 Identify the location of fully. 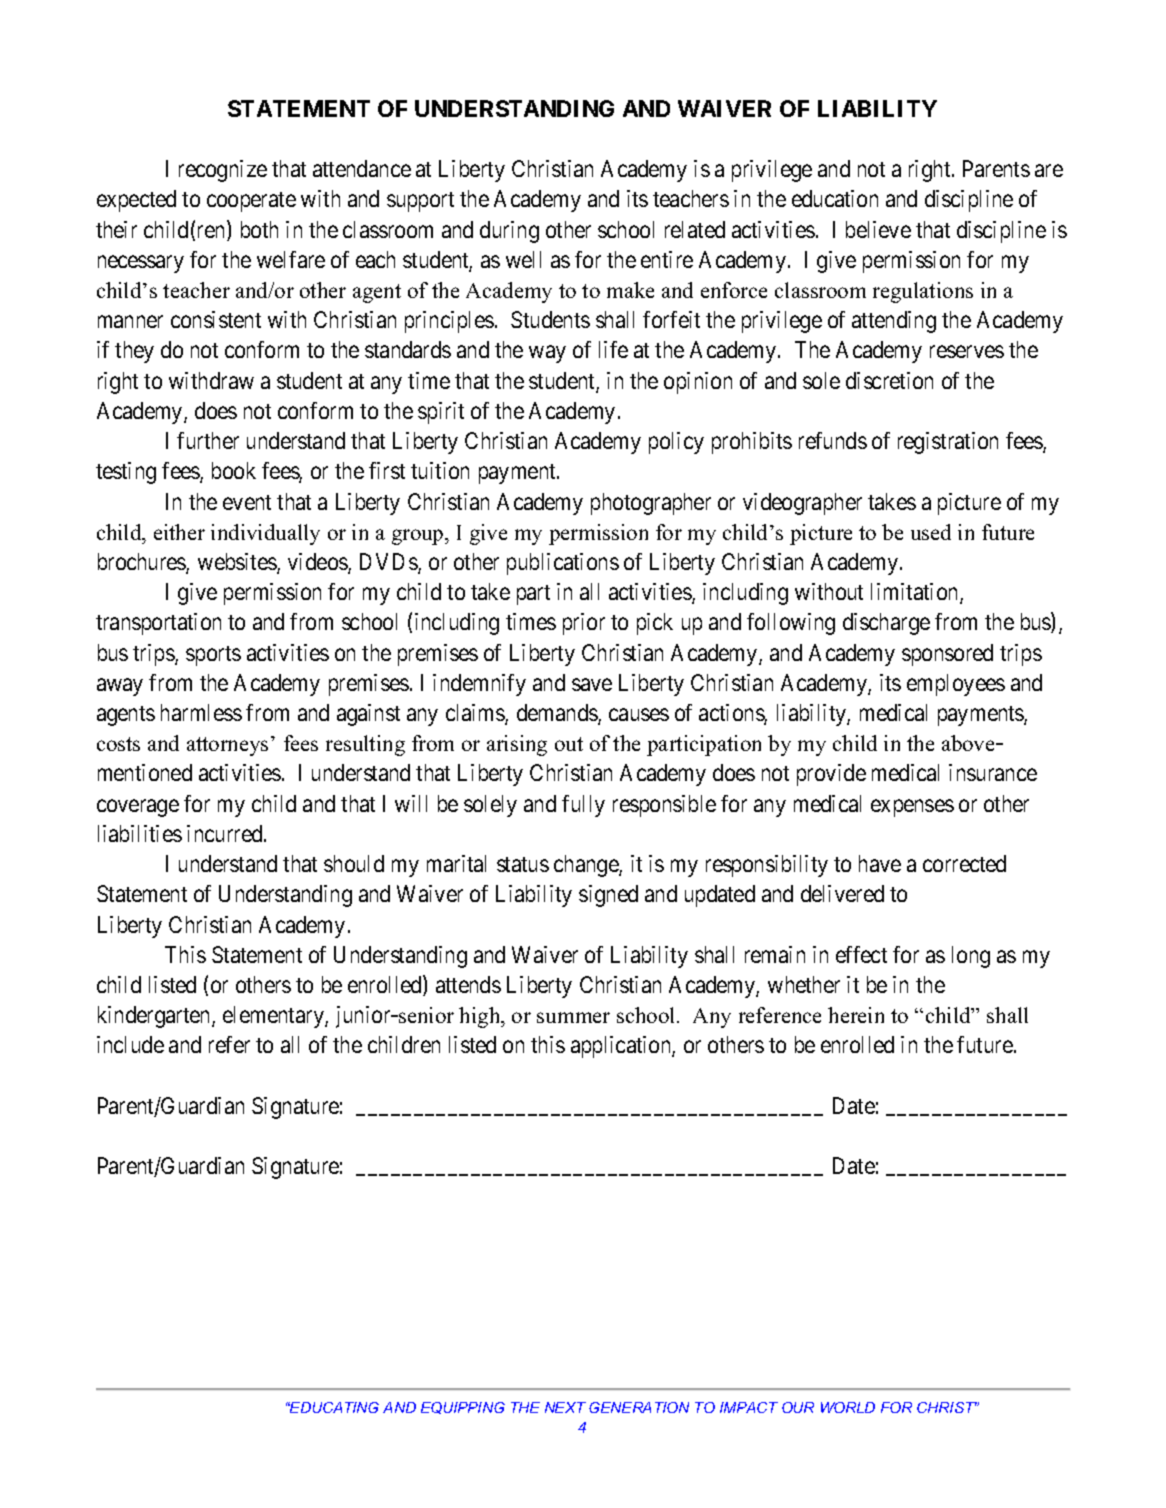
(583, 806).
